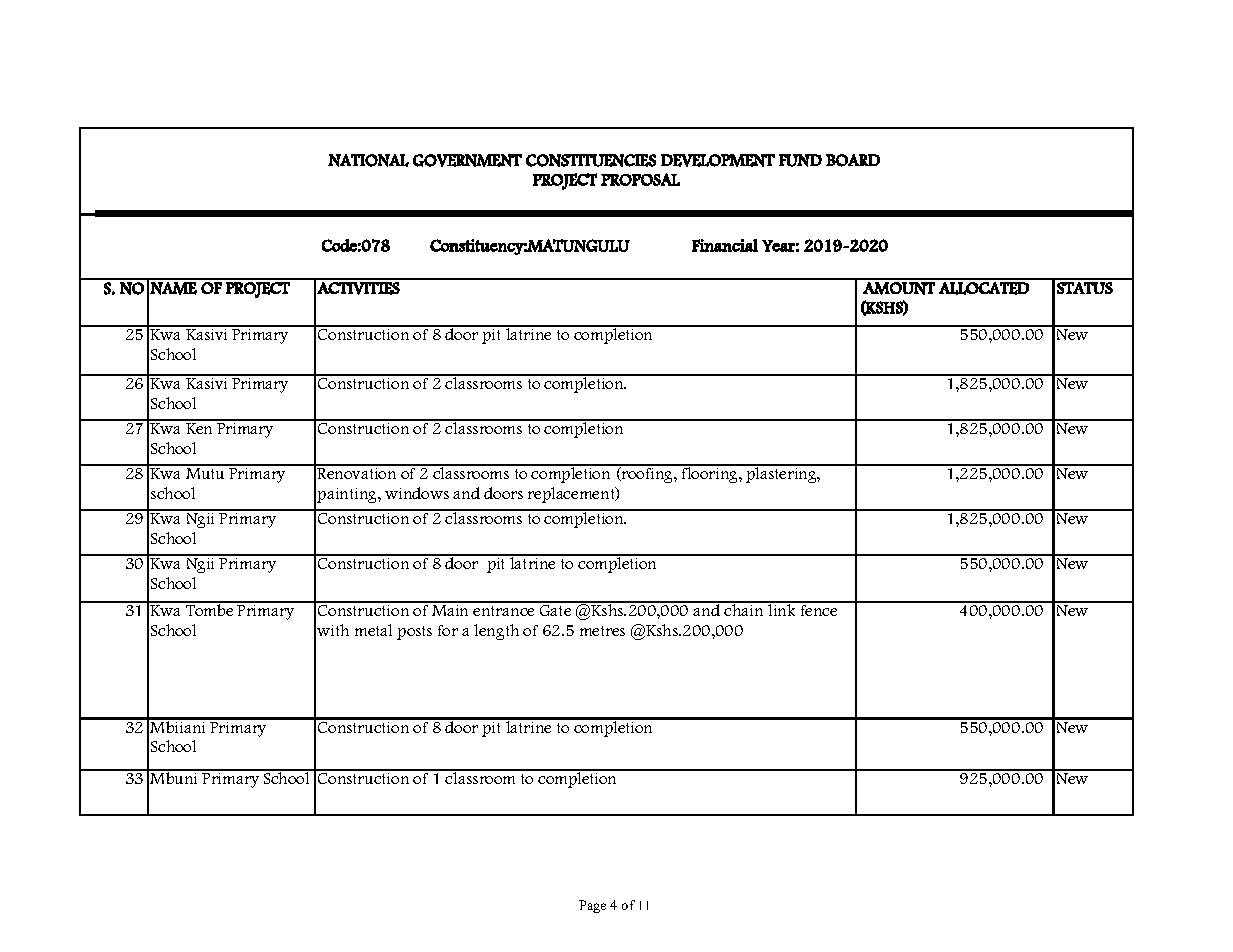 The image size is (1233, 952). I want to click on windows, so click(417, 493).
